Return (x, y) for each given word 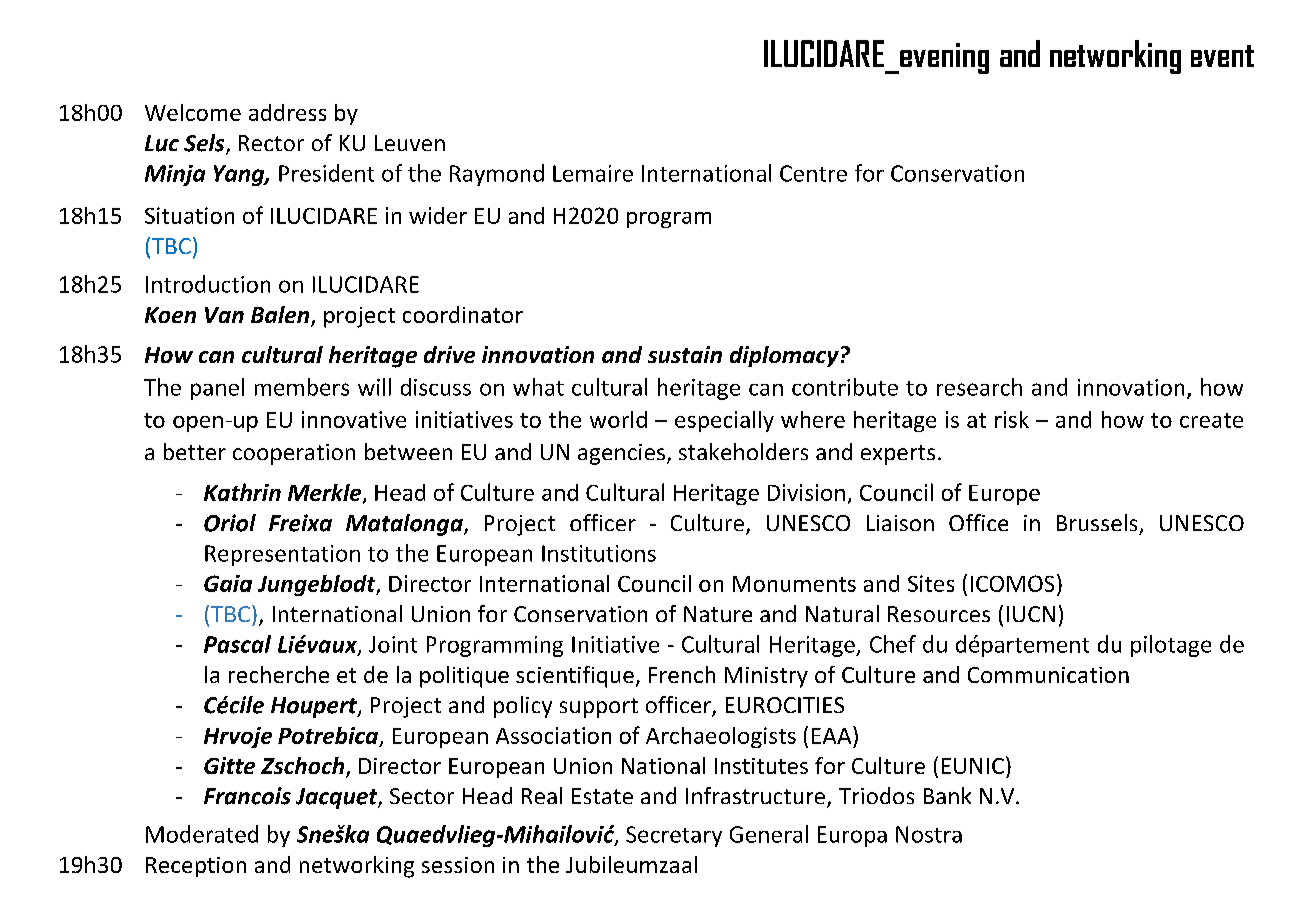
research (979, 387)
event (1222, 56)
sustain (685, 354)
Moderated (202, 834)
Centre (813, 173)
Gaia (228, 583)
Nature (718, 614)
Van (224, 315)
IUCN (1031, 614)
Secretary (674, 836)
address (287, 112)
